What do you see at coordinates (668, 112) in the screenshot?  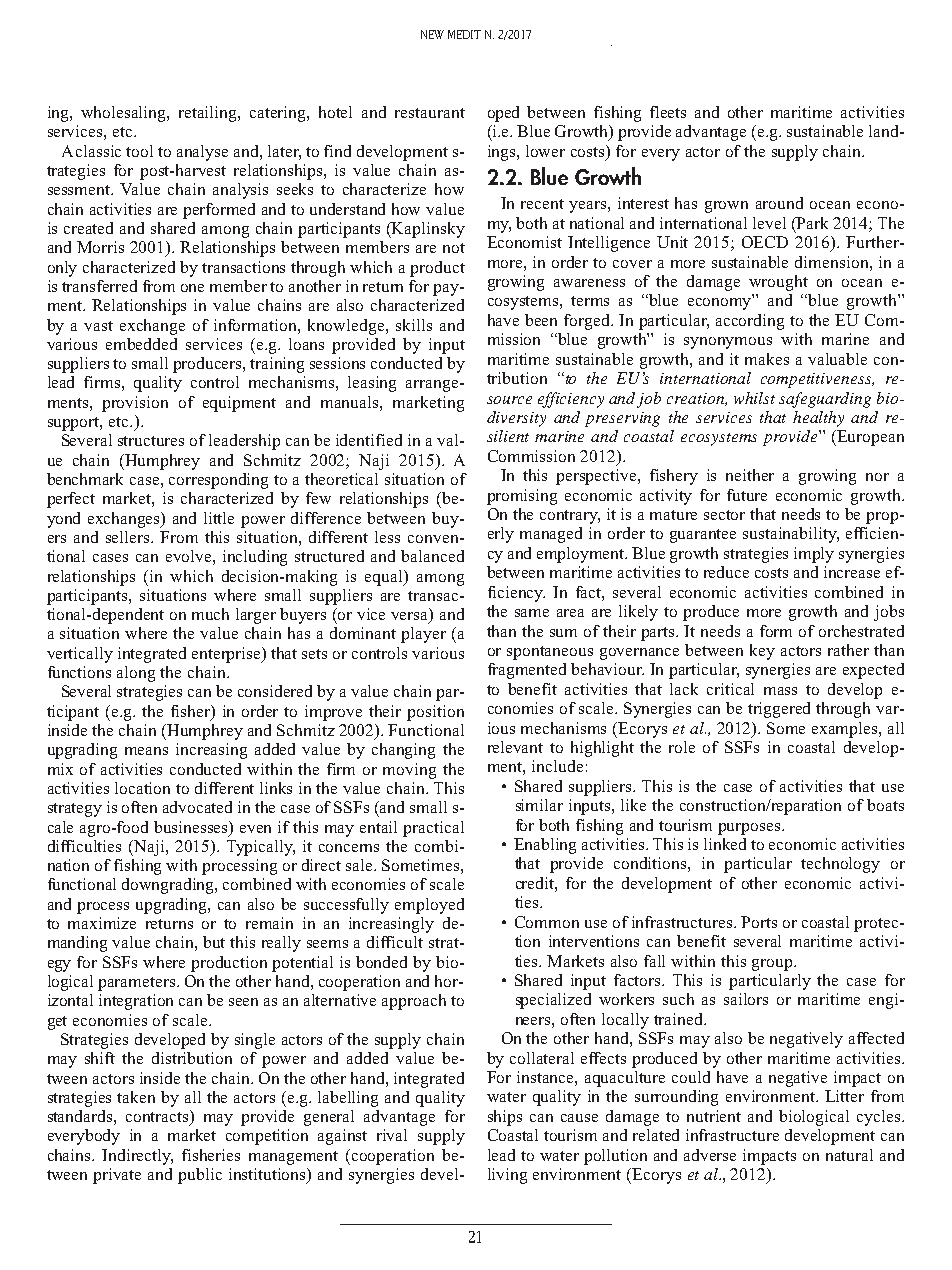 I see `fleets` at bounding box center [668, 112].
